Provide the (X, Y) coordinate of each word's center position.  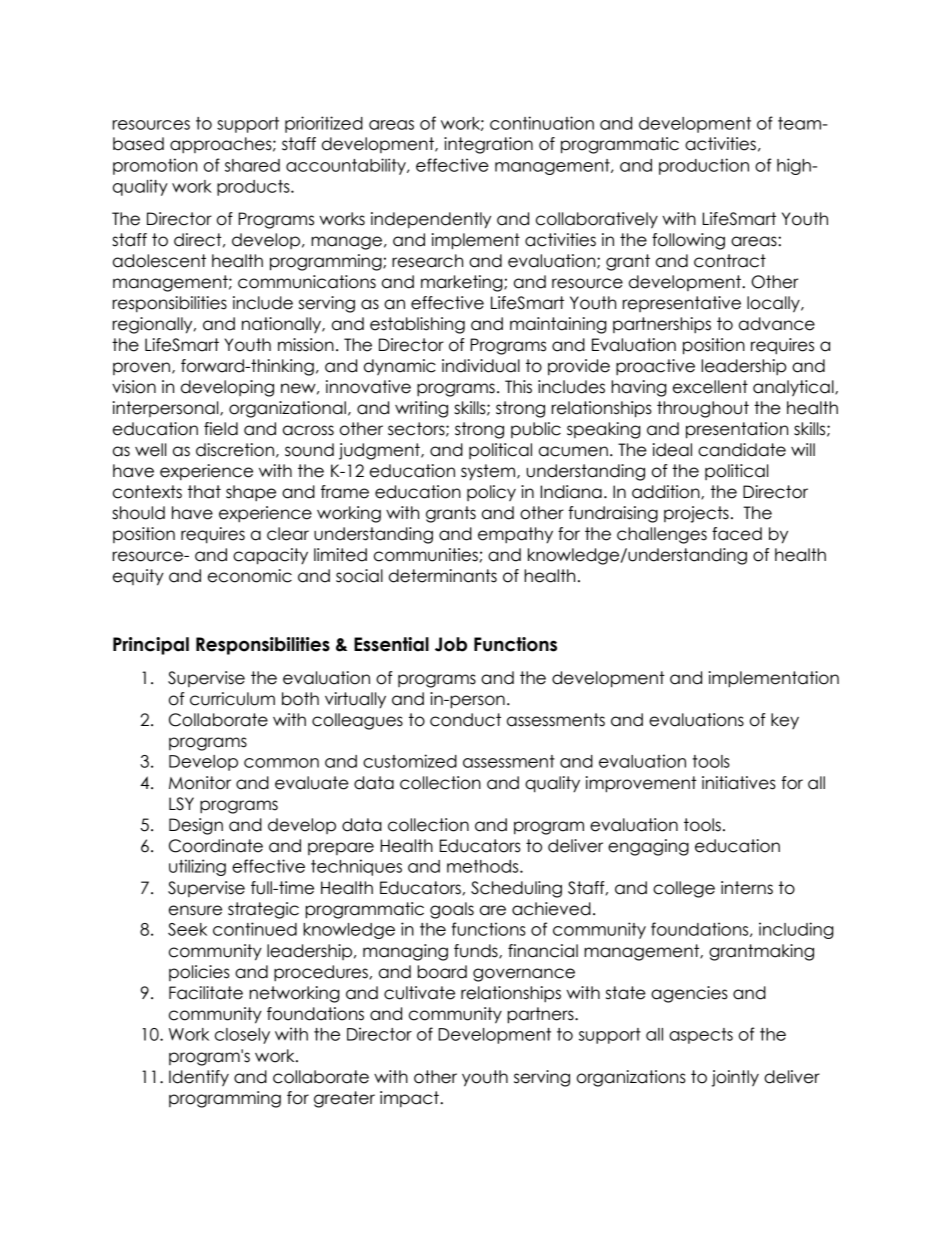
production (704, 166)
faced (737, 534)
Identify (199, 1078)
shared (252, 165)
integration (488, 145)
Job (451, 644)
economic (250, 576)
